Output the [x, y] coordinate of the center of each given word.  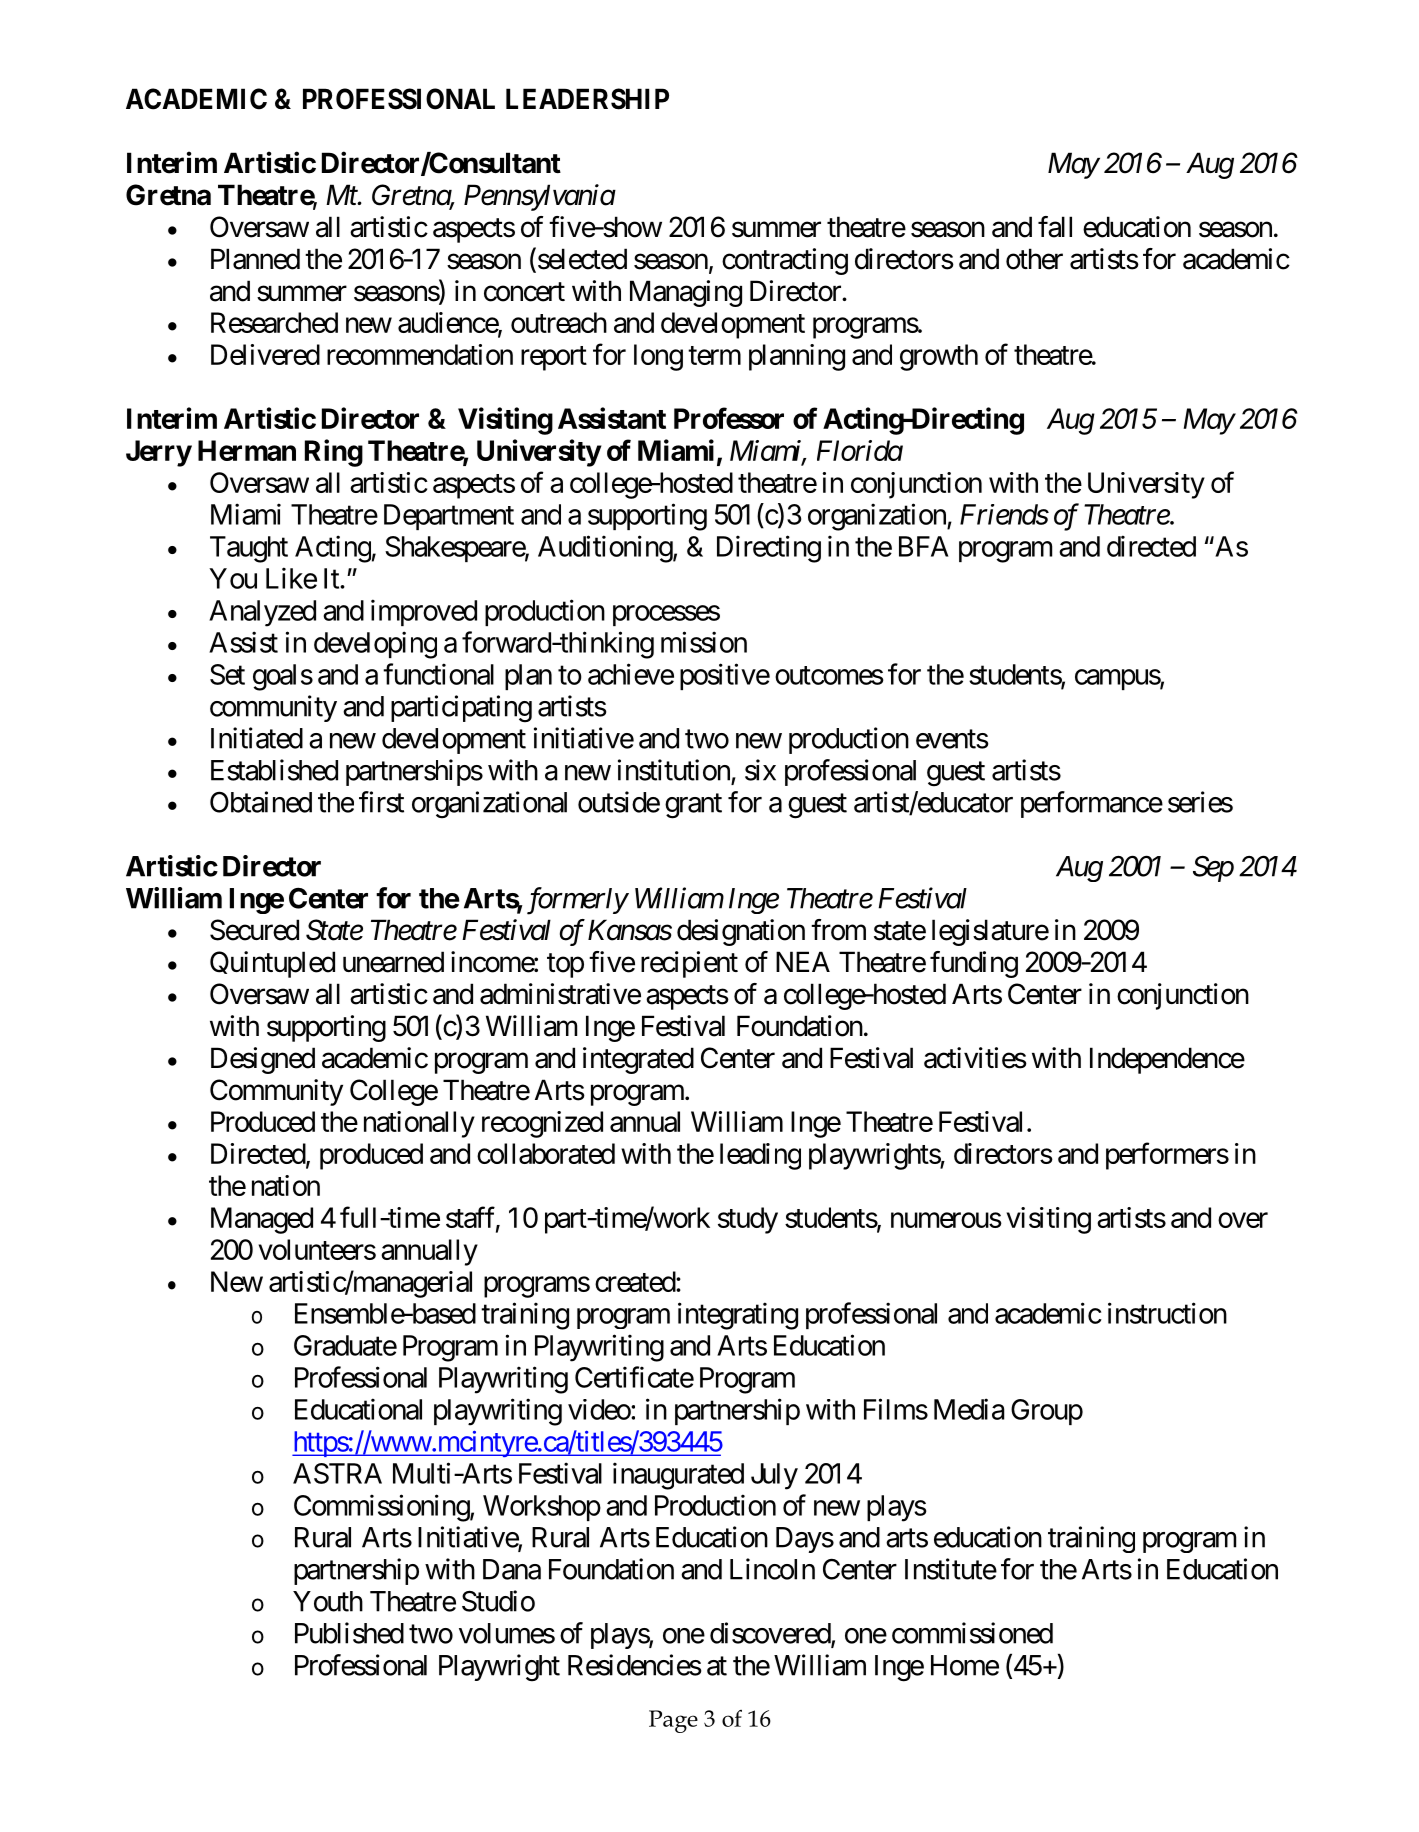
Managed [262, 1220]
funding [974, 964]
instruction [1167, 1313]
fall [1055, 227]
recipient [689, 964]
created [636, 1281]
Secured [254, 930]
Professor [729, 418]
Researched [274, 322]
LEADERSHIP [587, 99]
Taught [249, 549]
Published [349, 1633]
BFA [923, 546]
